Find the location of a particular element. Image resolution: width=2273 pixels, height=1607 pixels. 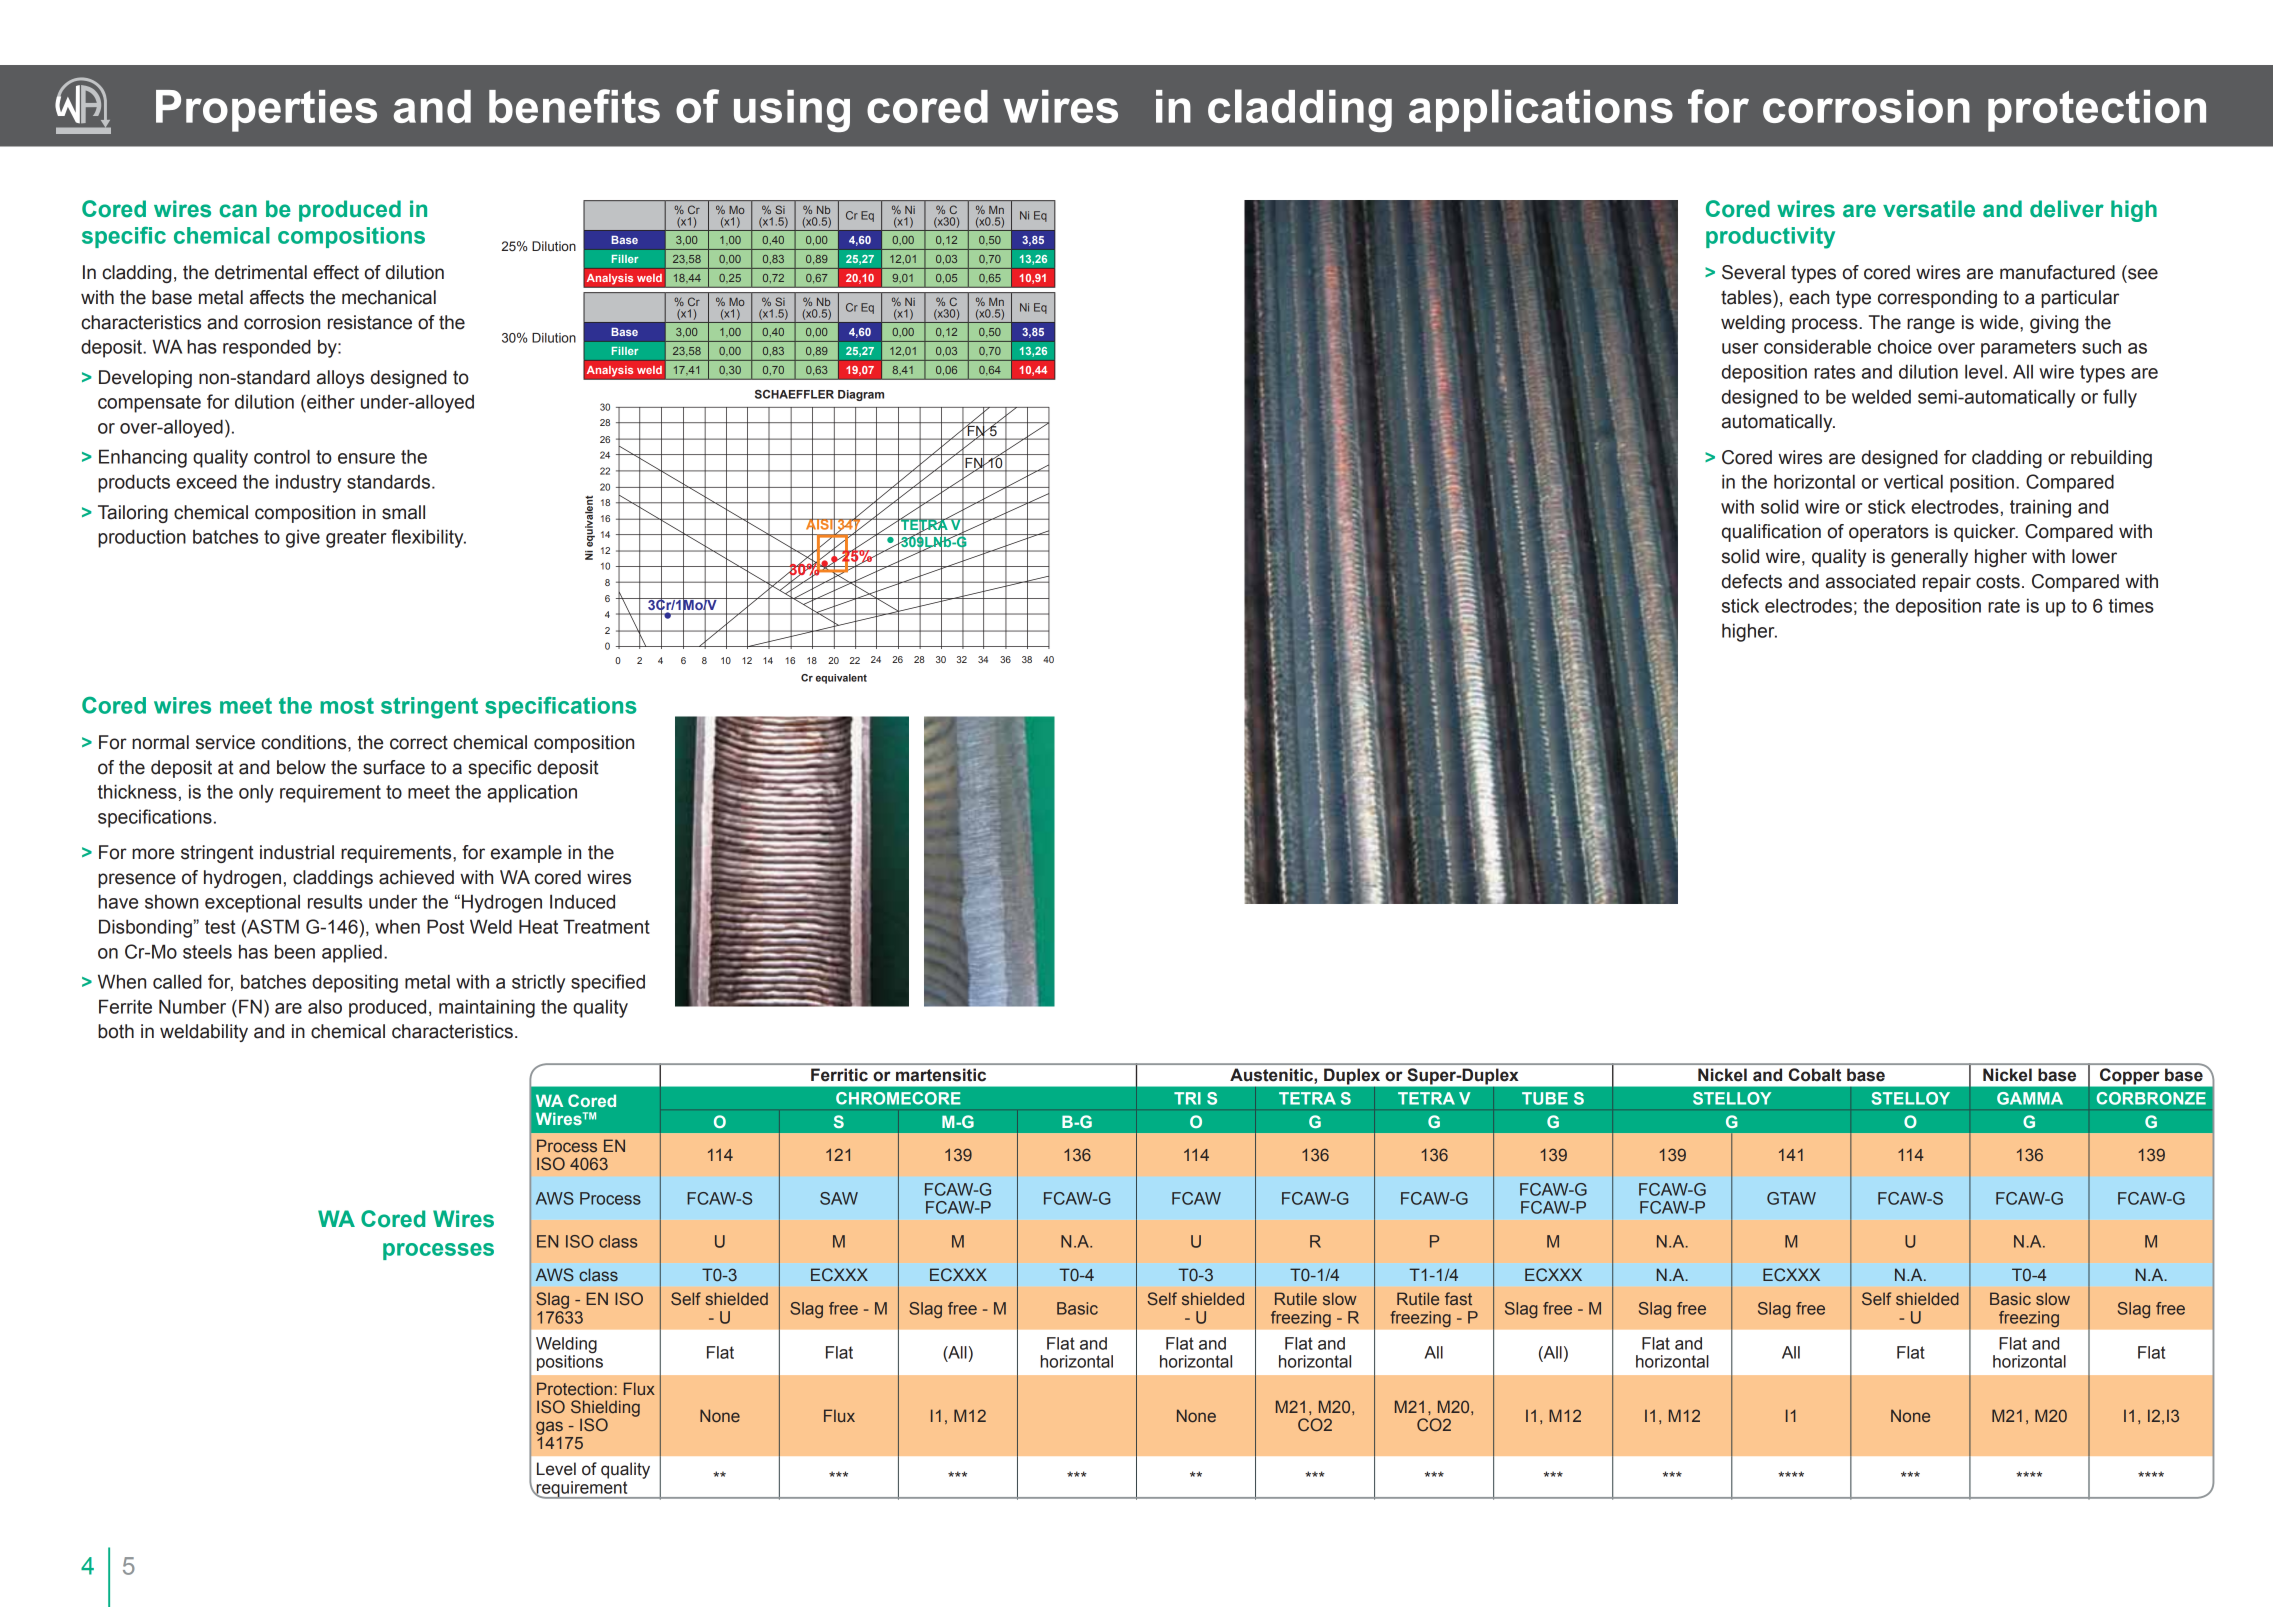

Properties is located at coordinates (266, 111).
